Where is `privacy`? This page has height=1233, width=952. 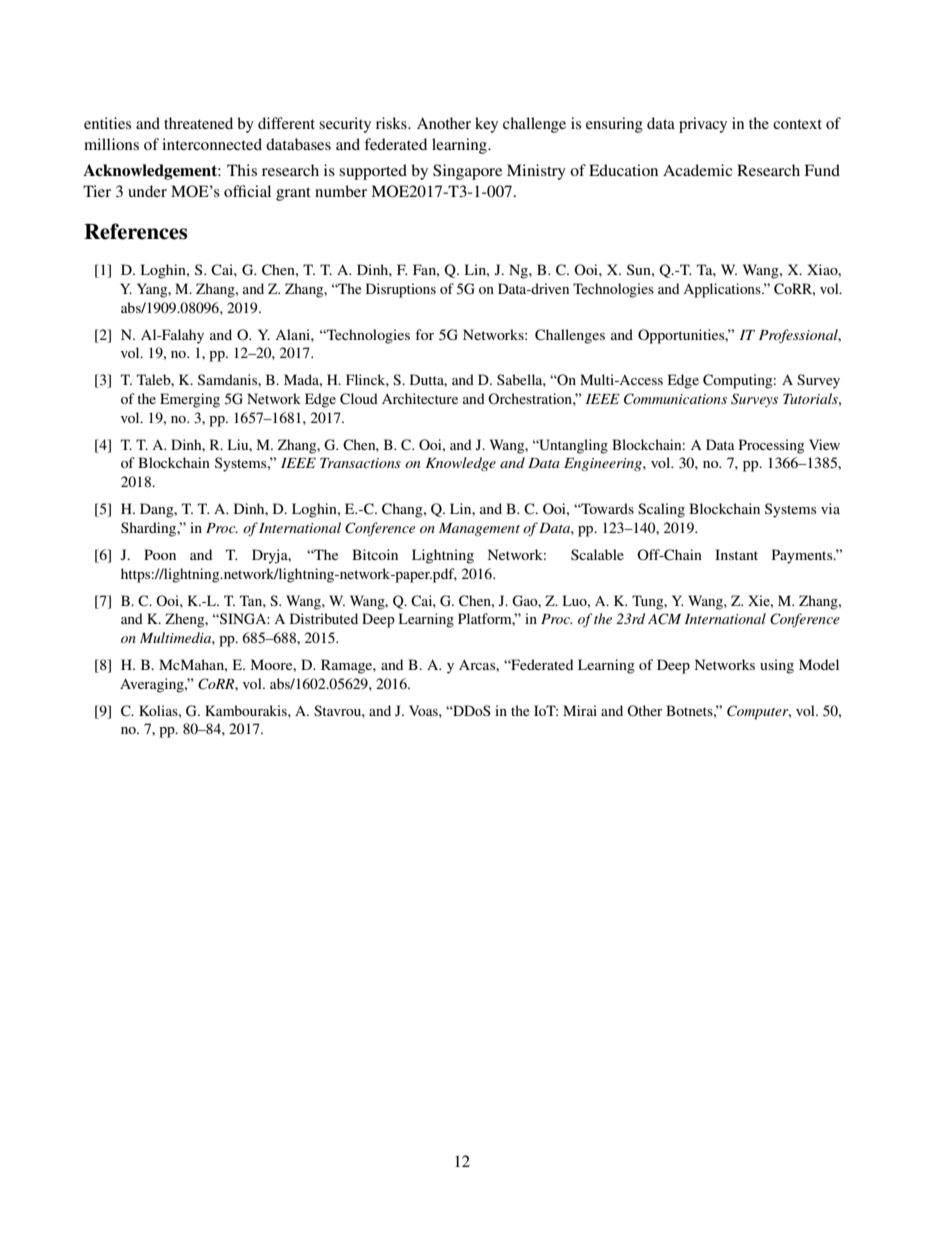 privacy is located at coordinates (703, 125).
